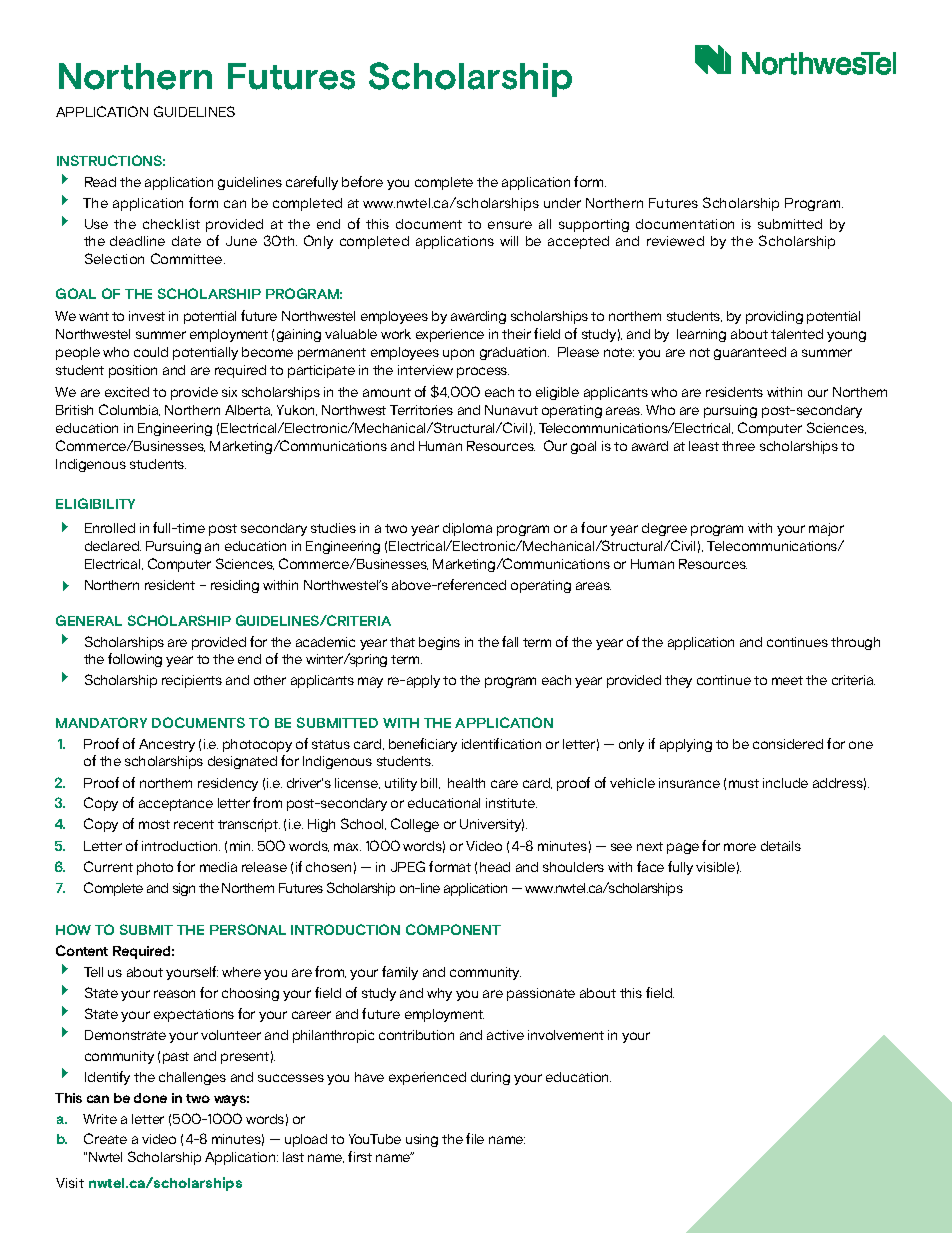  What do you see at coordinates (510, 225) in the screenshot?
I see `ensure` at bounding box center [510, 225].
